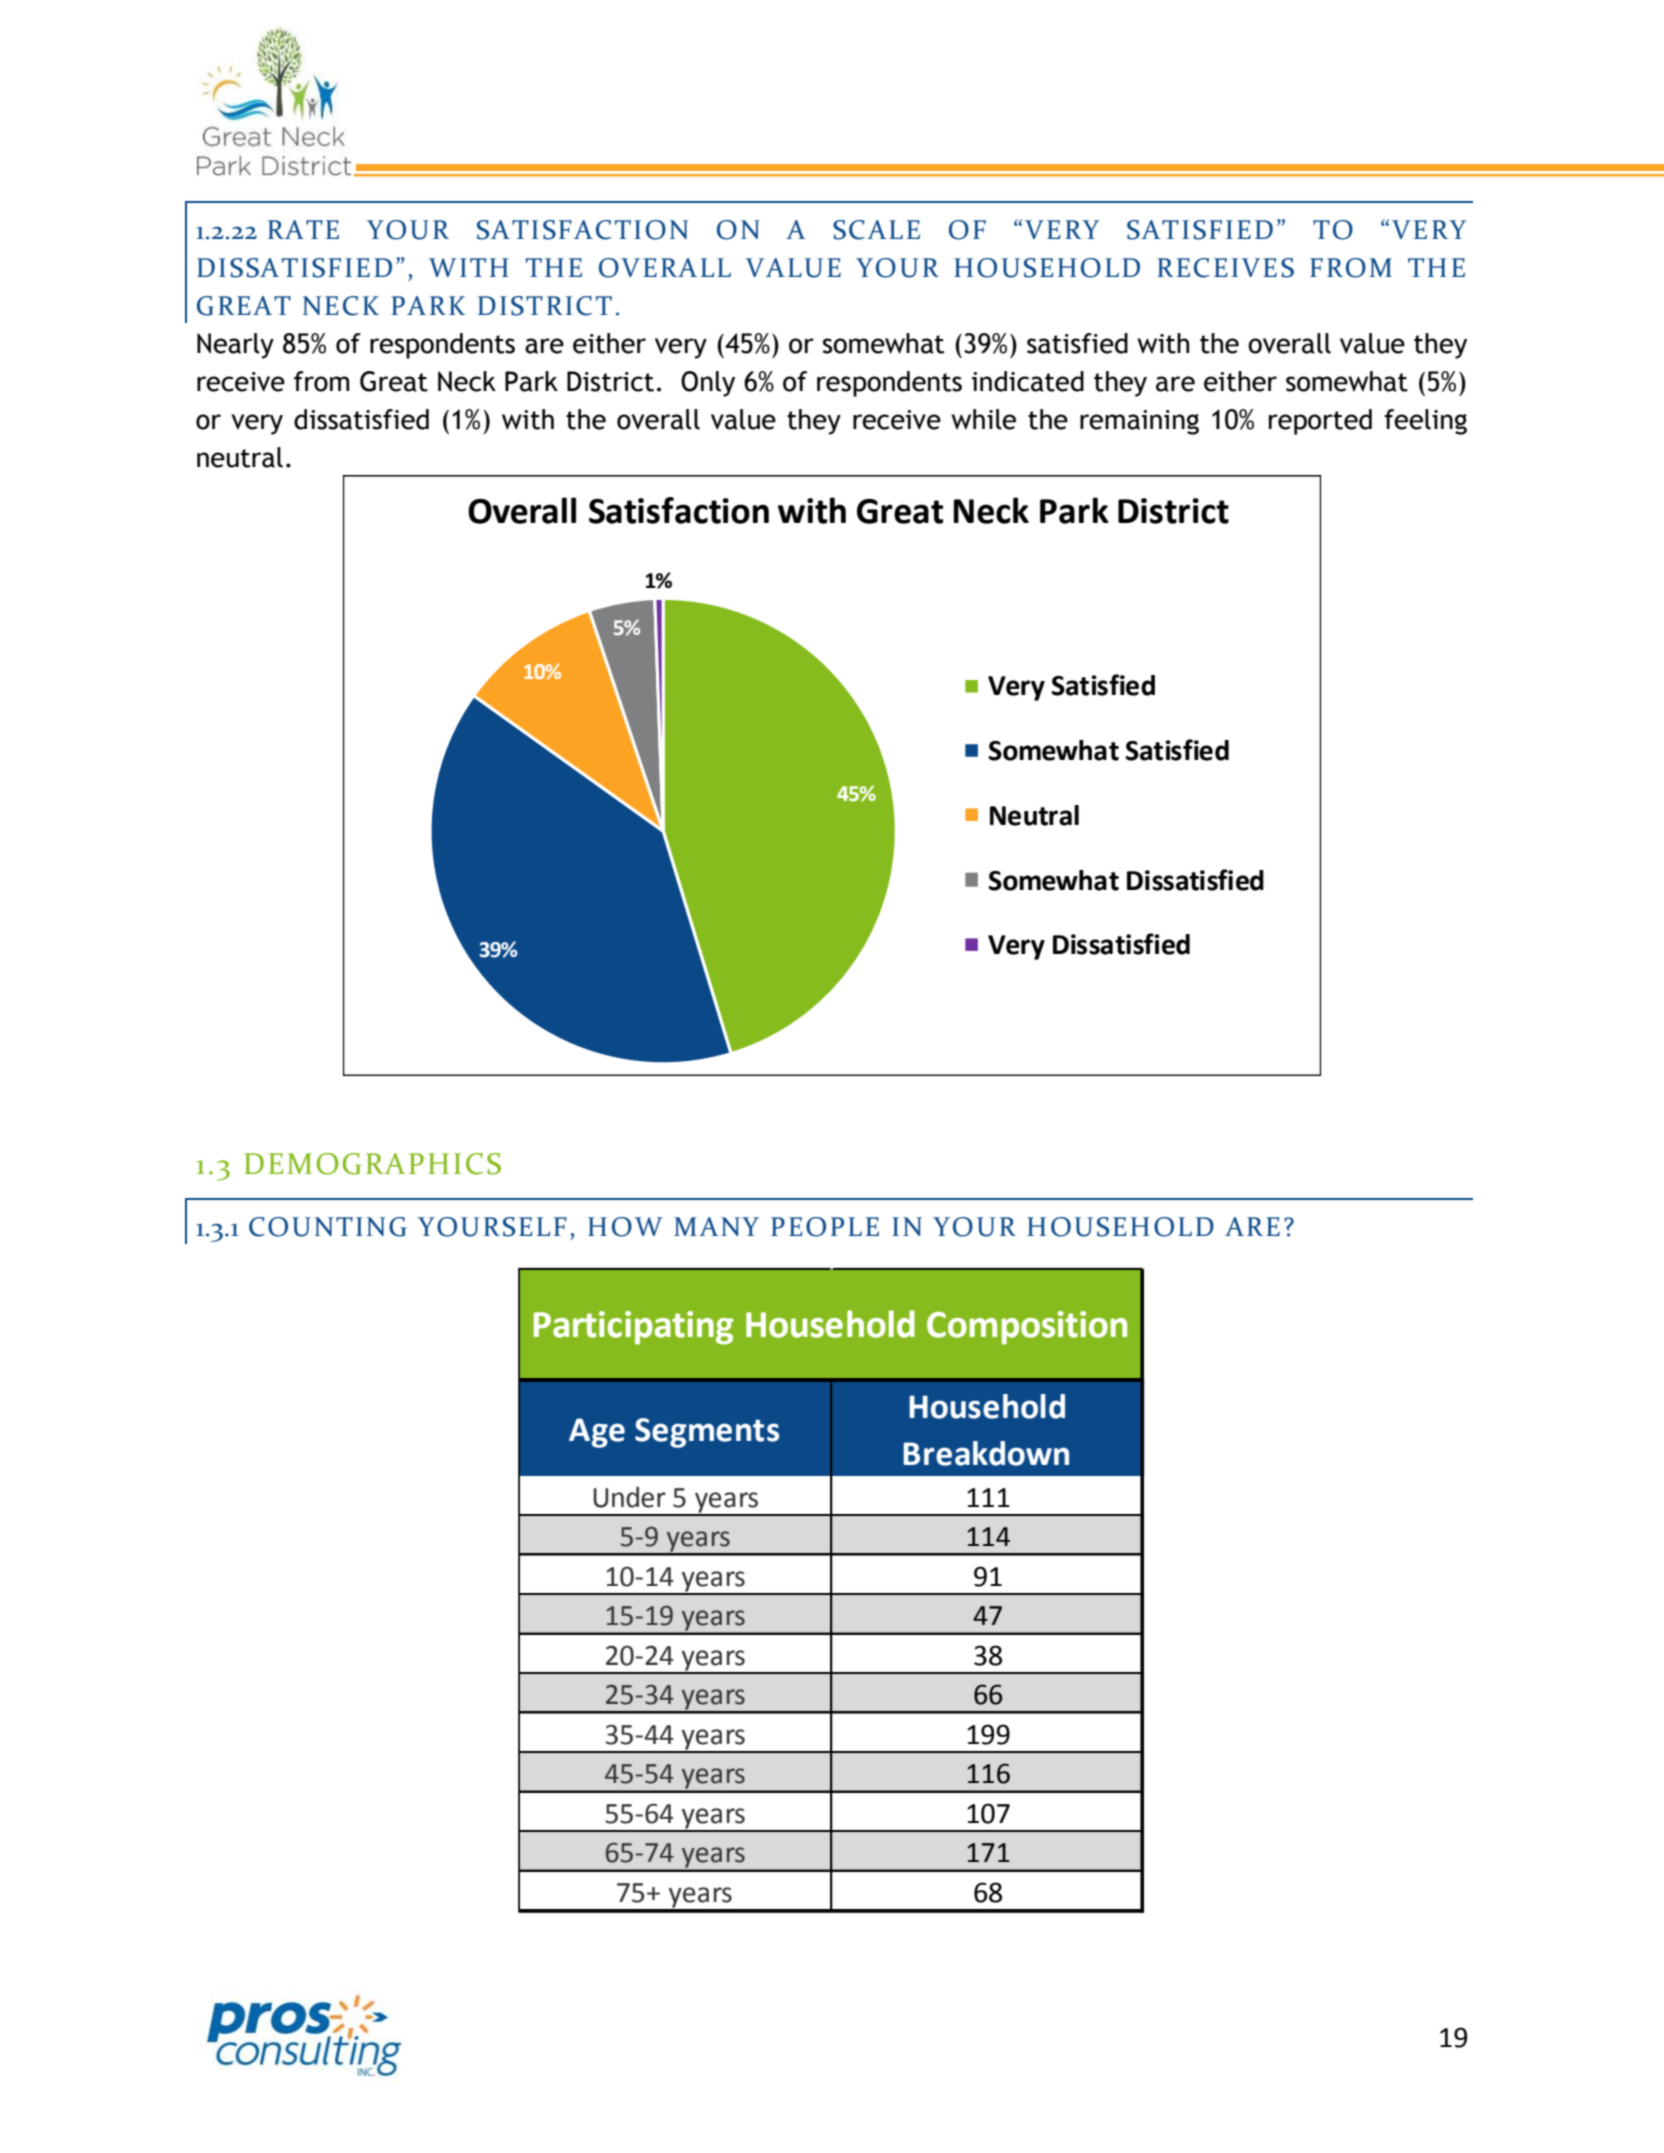 The width and height of the image is (1664, 2153). Describe the element at coordinates (1320, 422) in the image. I see `reported` at that location.
